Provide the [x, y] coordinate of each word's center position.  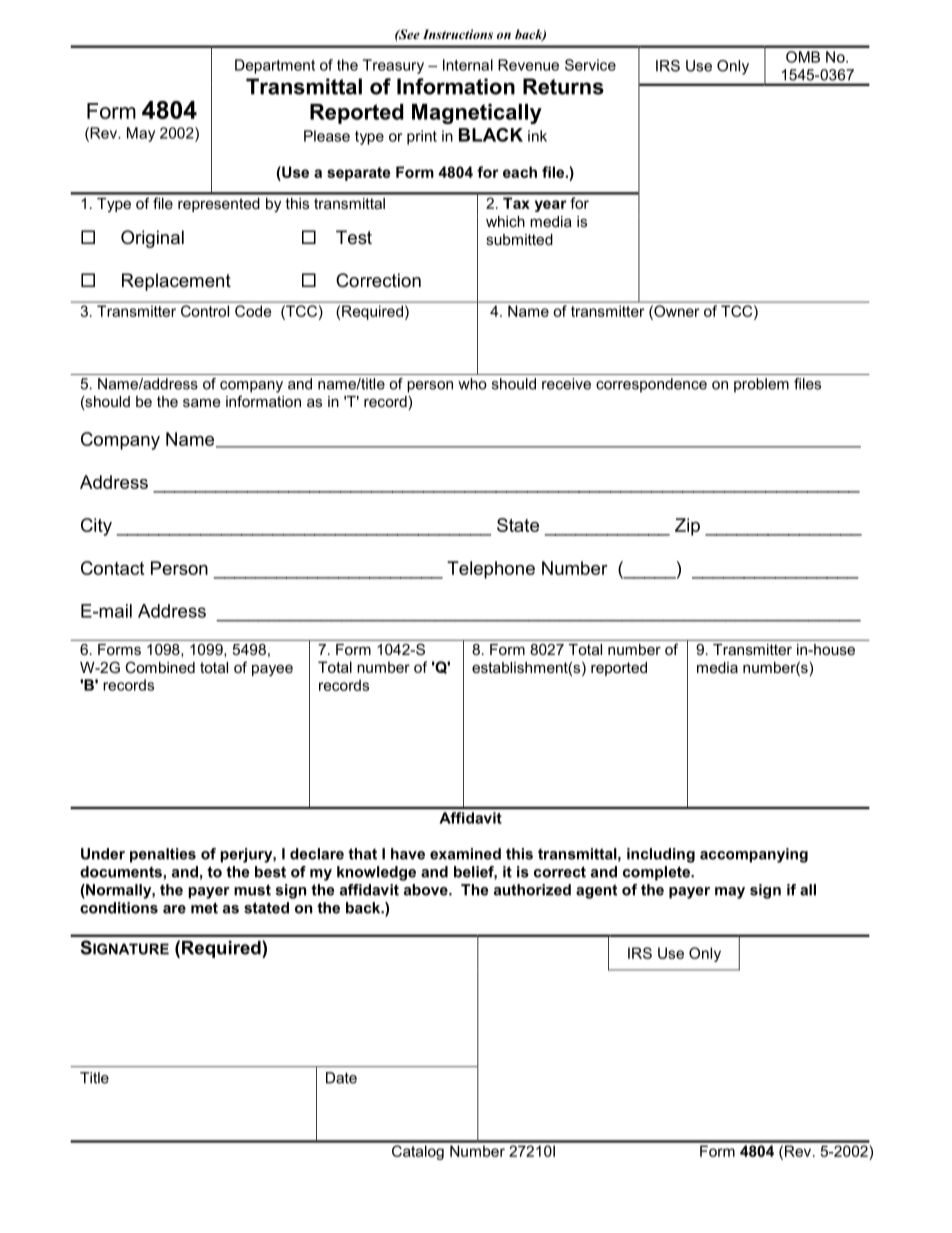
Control [205, 311]
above [427, 890]
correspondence [651, 385]
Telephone [491, 570]
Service [590, 65]
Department [275, 66]
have [408, 854]
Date [341, 1078]
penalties [163, 855]
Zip [687, 527]
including [661, 855]
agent [596, 891]
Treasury [393, 66]
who [472, 384]
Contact [112, 568]
